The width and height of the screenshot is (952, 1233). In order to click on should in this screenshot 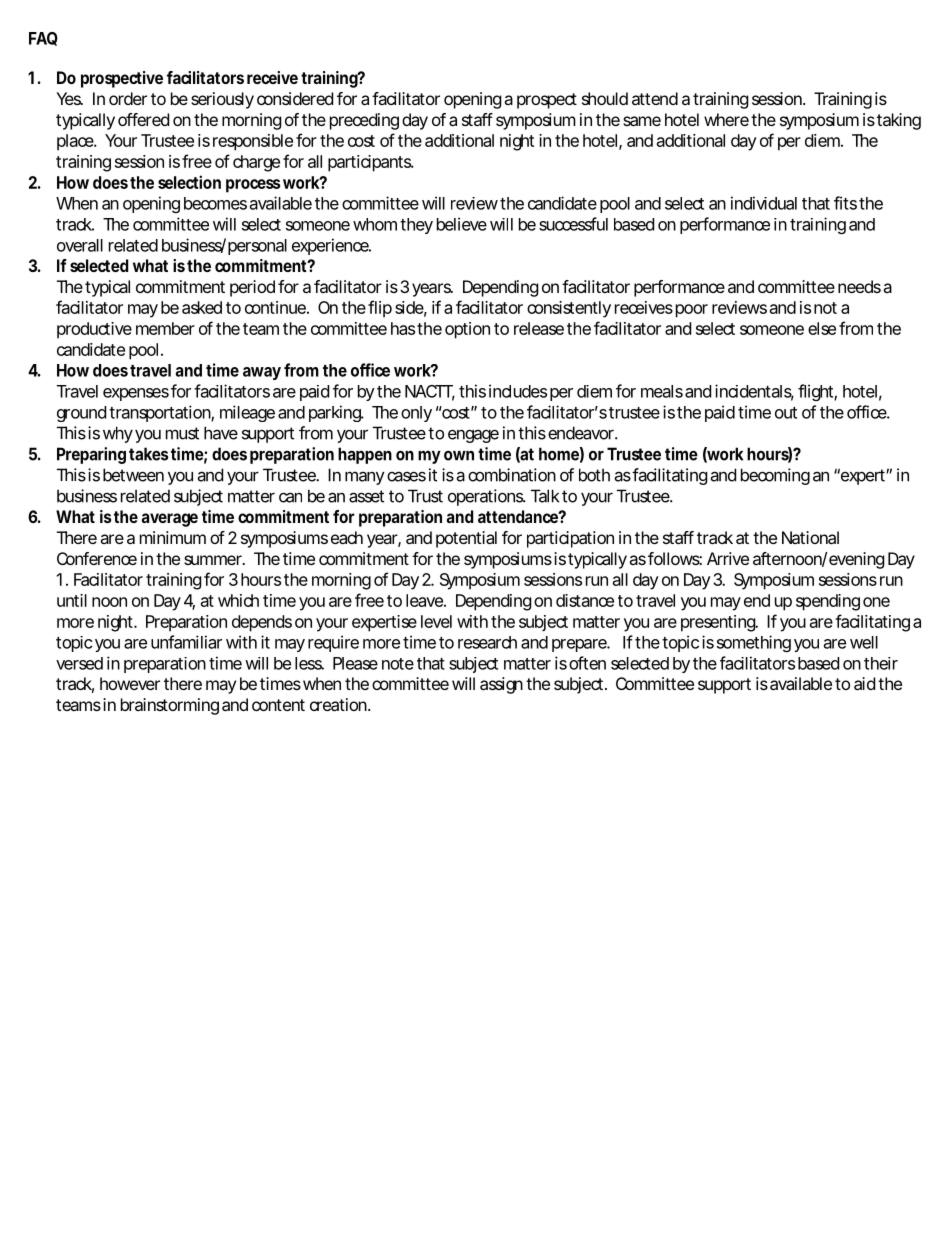, I will do `click(605, 98)`.
